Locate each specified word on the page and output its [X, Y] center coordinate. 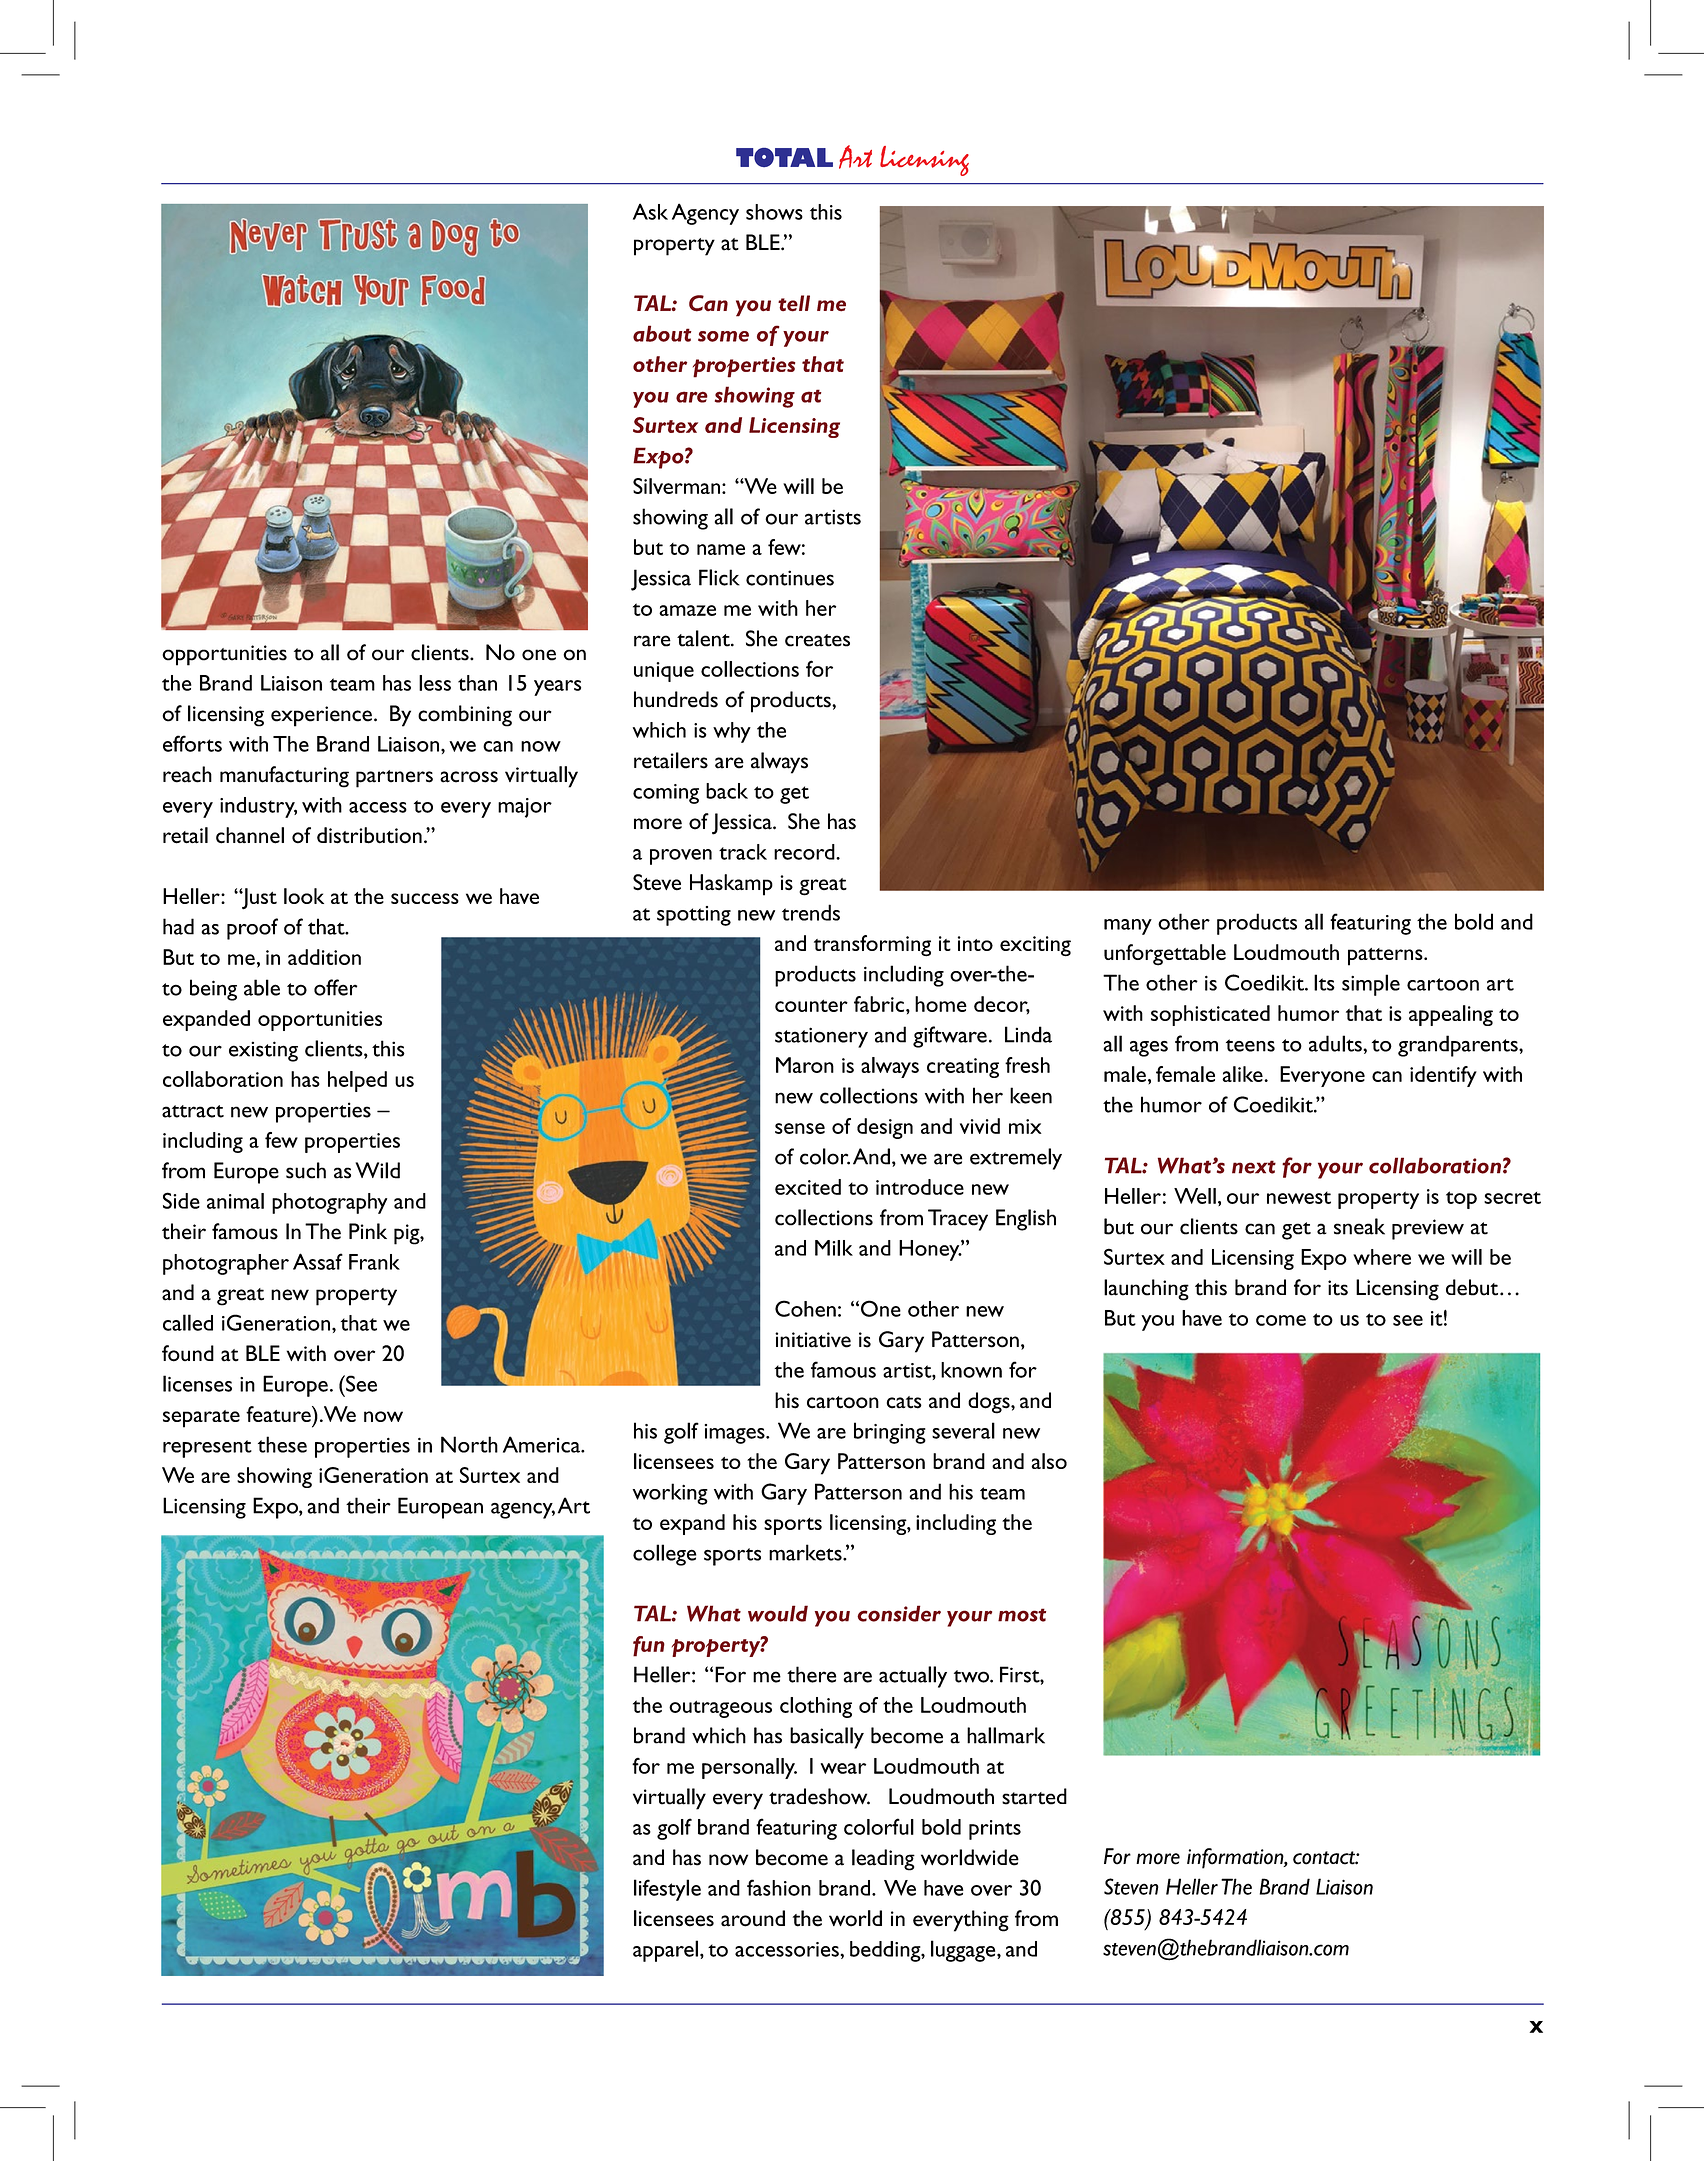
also [1049, 1461]
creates [817, 640]
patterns [1386, 957]
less [435, 683]
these [282, 1444]
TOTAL [784, 157]
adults [1336, 1043]
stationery [821, 1037]
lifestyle [667, 1890]
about [662, 333]
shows [774, 212]
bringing [890, 1433]
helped [357, 1081]
